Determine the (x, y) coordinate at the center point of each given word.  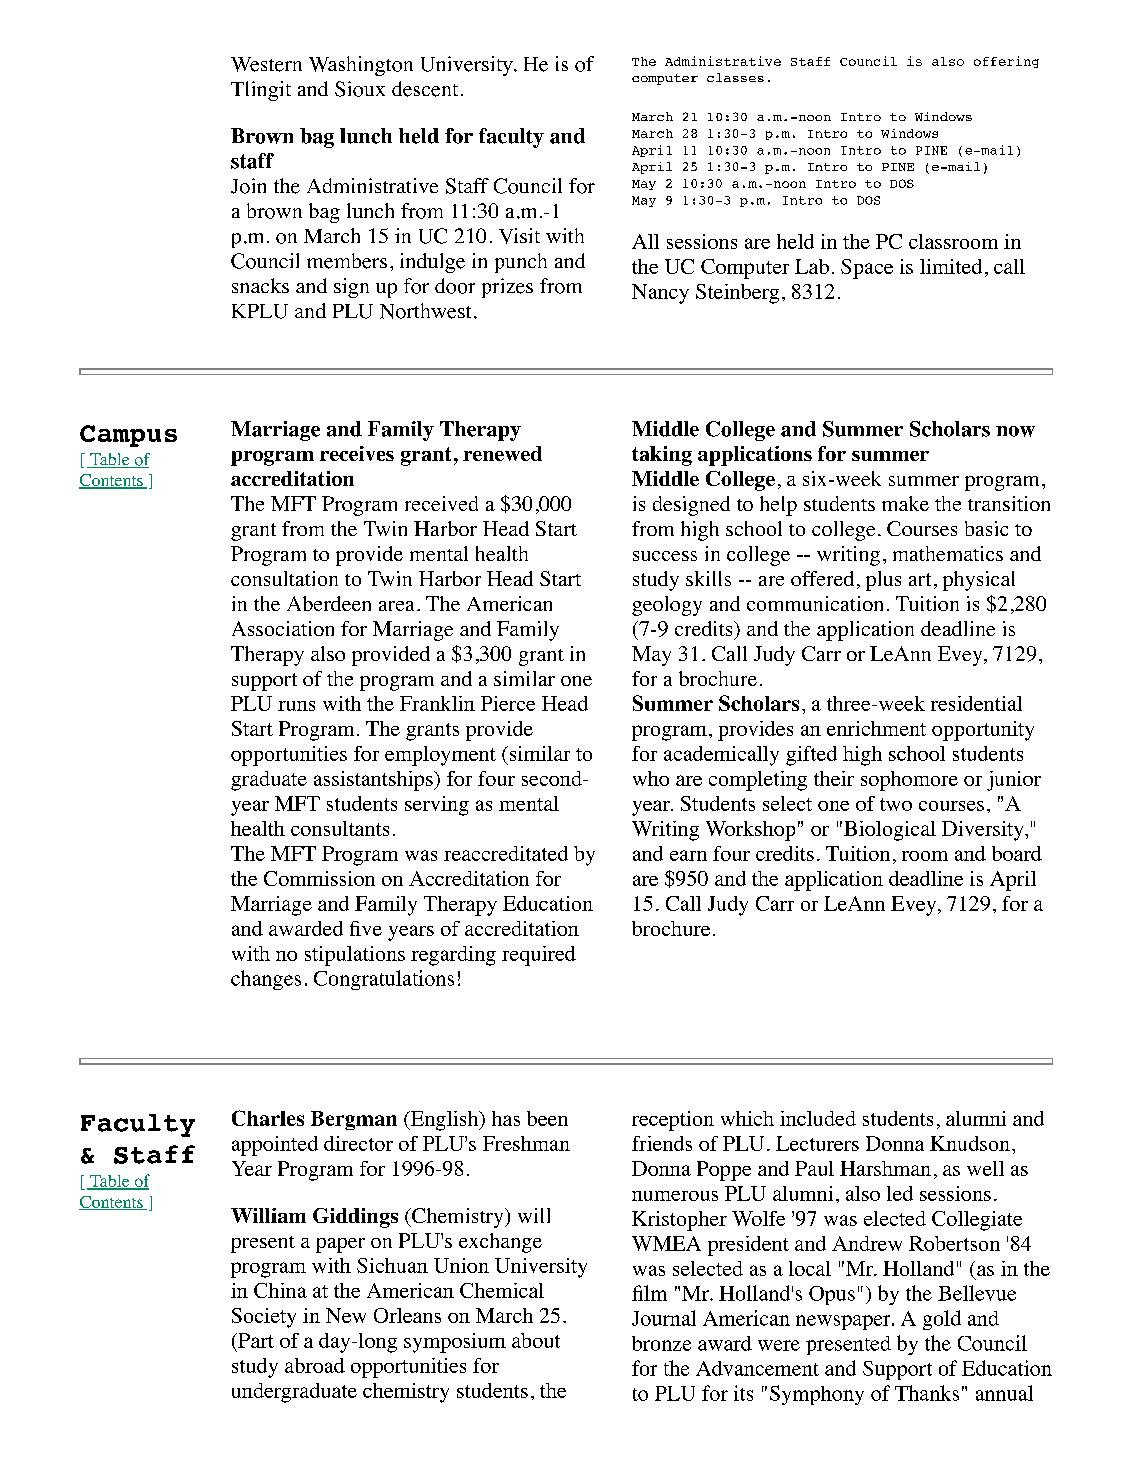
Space (867, 269)
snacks (260, 285)
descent (425, 89)
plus (883, 581)
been (547, 1118)
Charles (268, 1118)
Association (283, 628)
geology (667, 606)
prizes (507, 288)
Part (255, 1340)
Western (266, 64)
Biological (890, 831)
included (818, 1118)
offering (1006, 62)
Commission (319, 878)
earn (688, 855)
